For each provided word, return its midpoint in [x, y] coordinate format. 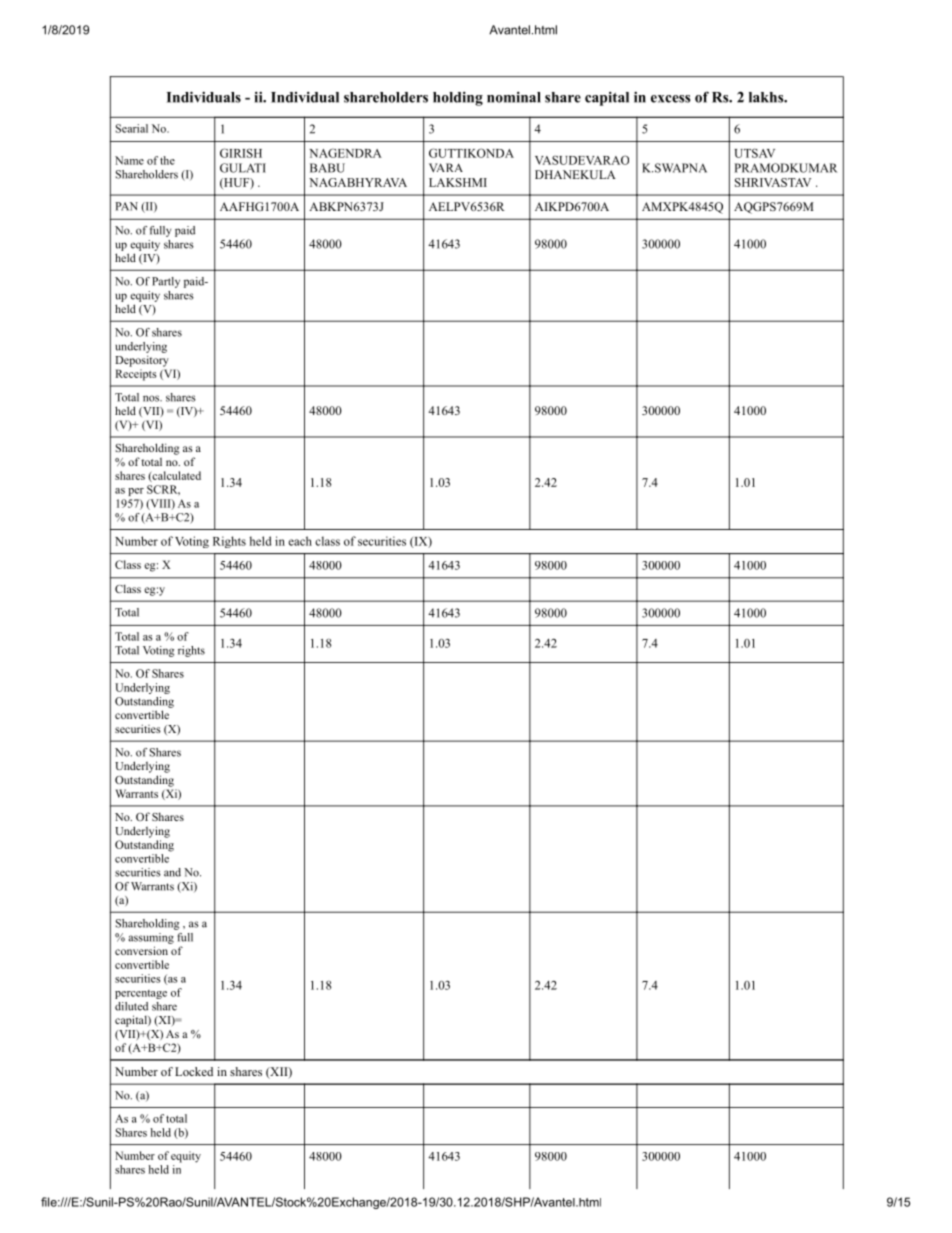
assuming [151, 938]
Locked [194, 1071]
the [167, 160]
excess [670, 99]
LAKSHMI [458, 182]
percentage [141, 994]
